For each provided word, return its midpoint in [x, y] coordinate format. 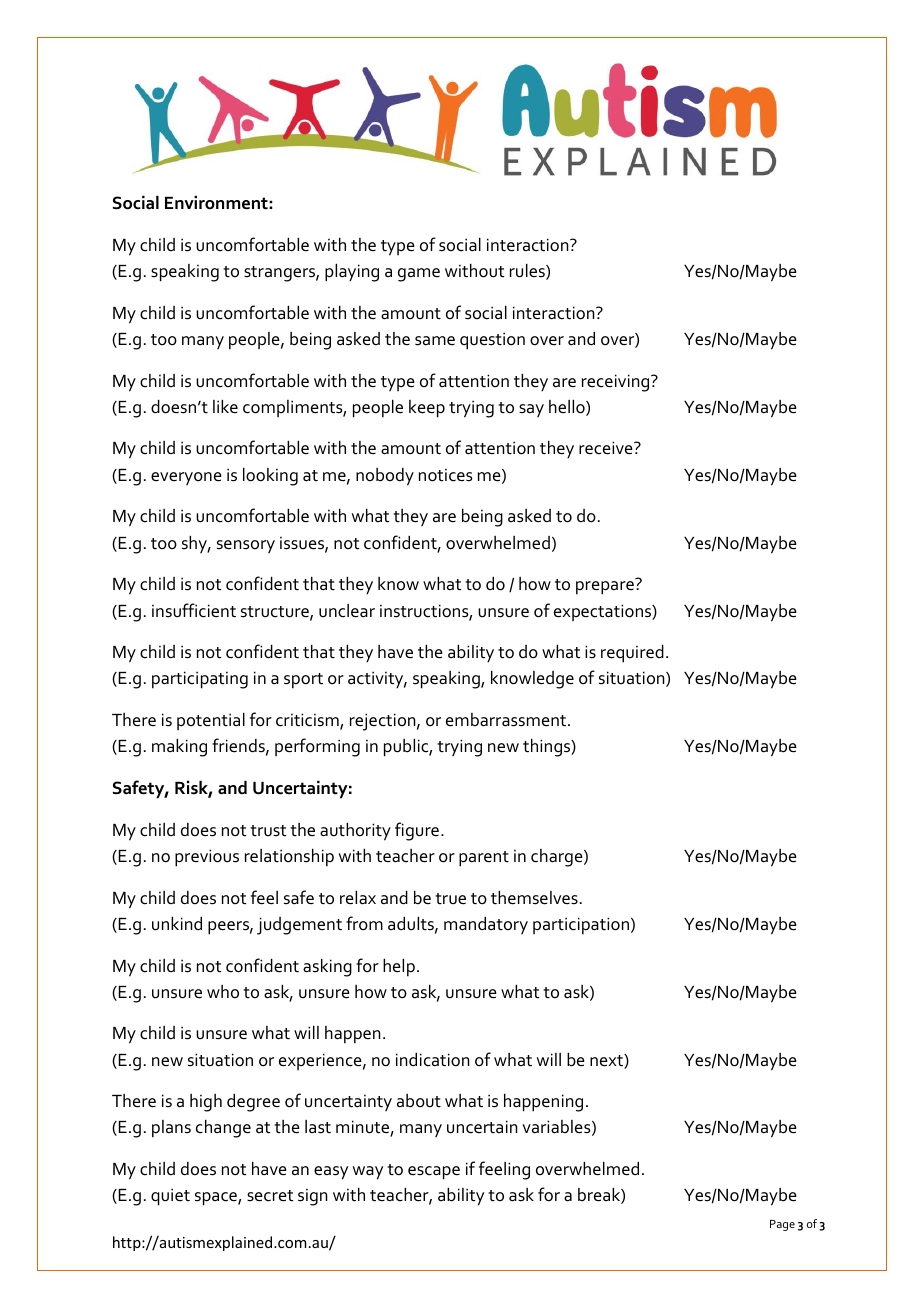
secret [270, 1196]
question [492, 341]
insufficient [194, 610]
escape [434, 1173]
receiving [617, 383]
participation [581, 926]
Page [782, 1225]
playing [352, 273]
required [632, 654]
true [450, 899]
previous [207, 858]
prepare [605, 588]
